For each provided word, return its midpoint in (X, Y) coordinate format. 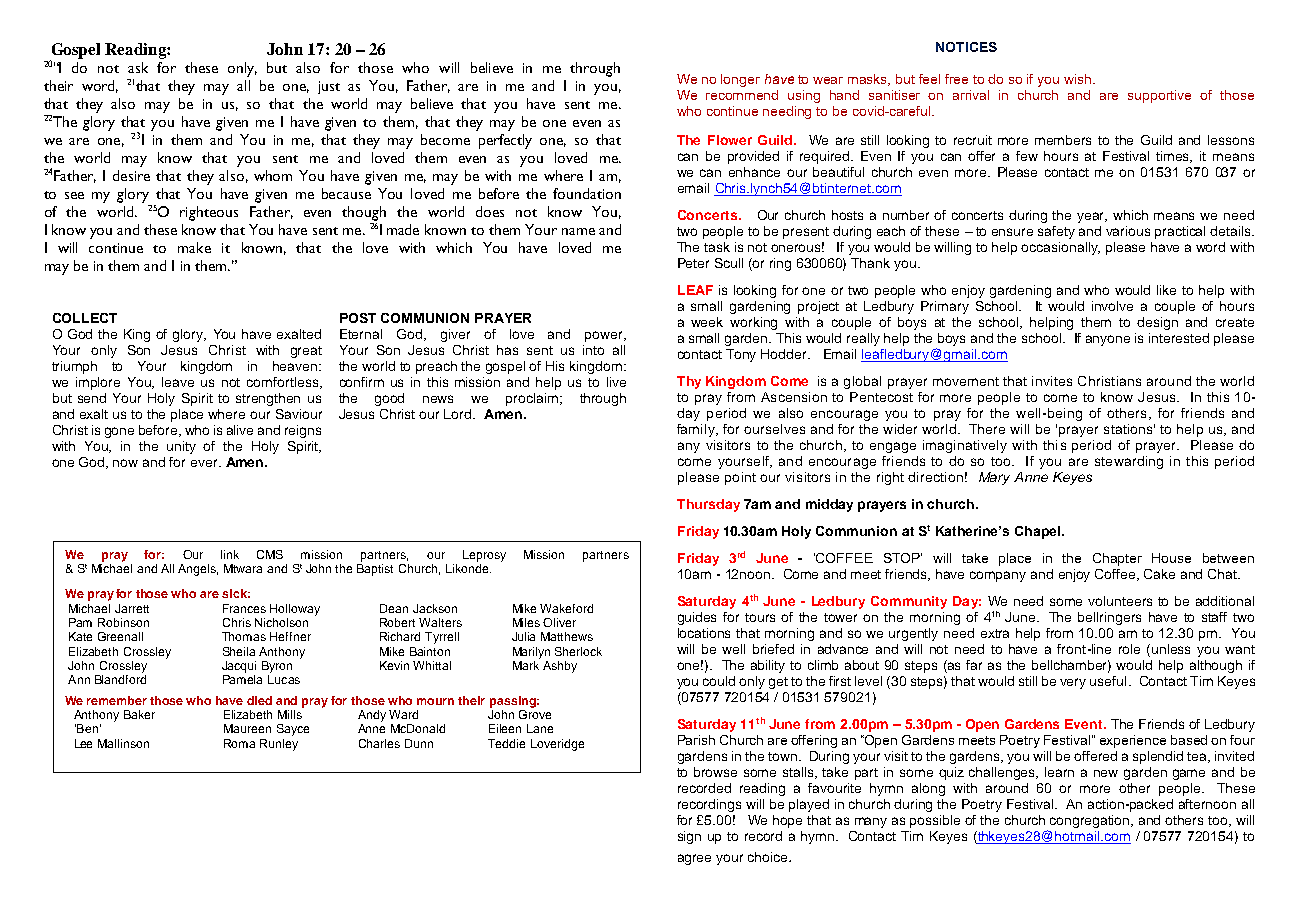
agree (694, 859)
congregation (1091, 821)
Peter (693, 263)
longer (740, 80)
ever (205, 463)
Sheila (239, 651)
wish (1079, 79)
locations (704, 633)
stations (1129, 429)
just (329, 87)
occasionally (1060, 248)
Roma (239, 743)
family (697, 430)
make (194, 247)
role (1129, 649)
